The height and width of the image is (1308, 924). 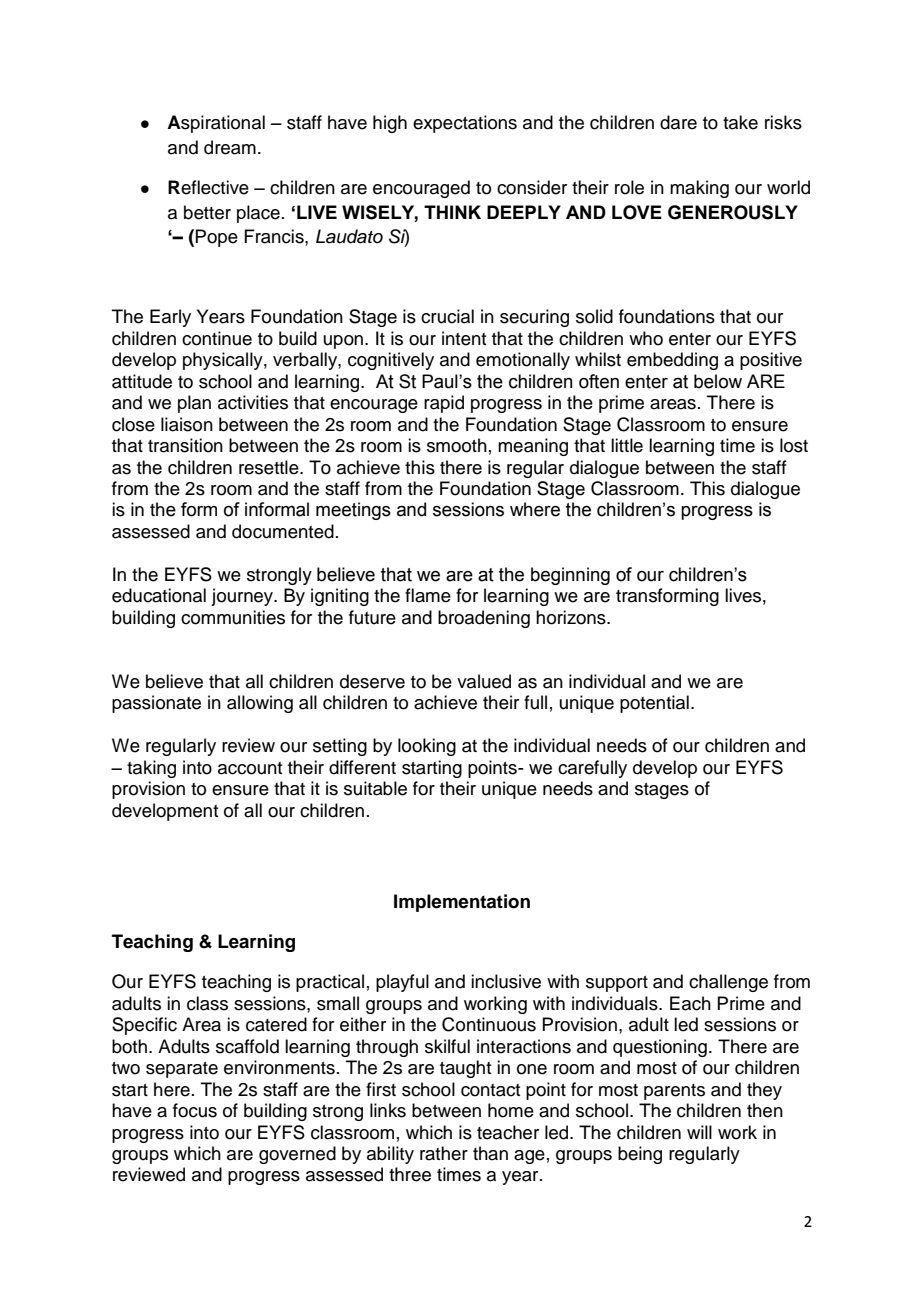 I want to click on expectations, so click(x=465, y=124).
